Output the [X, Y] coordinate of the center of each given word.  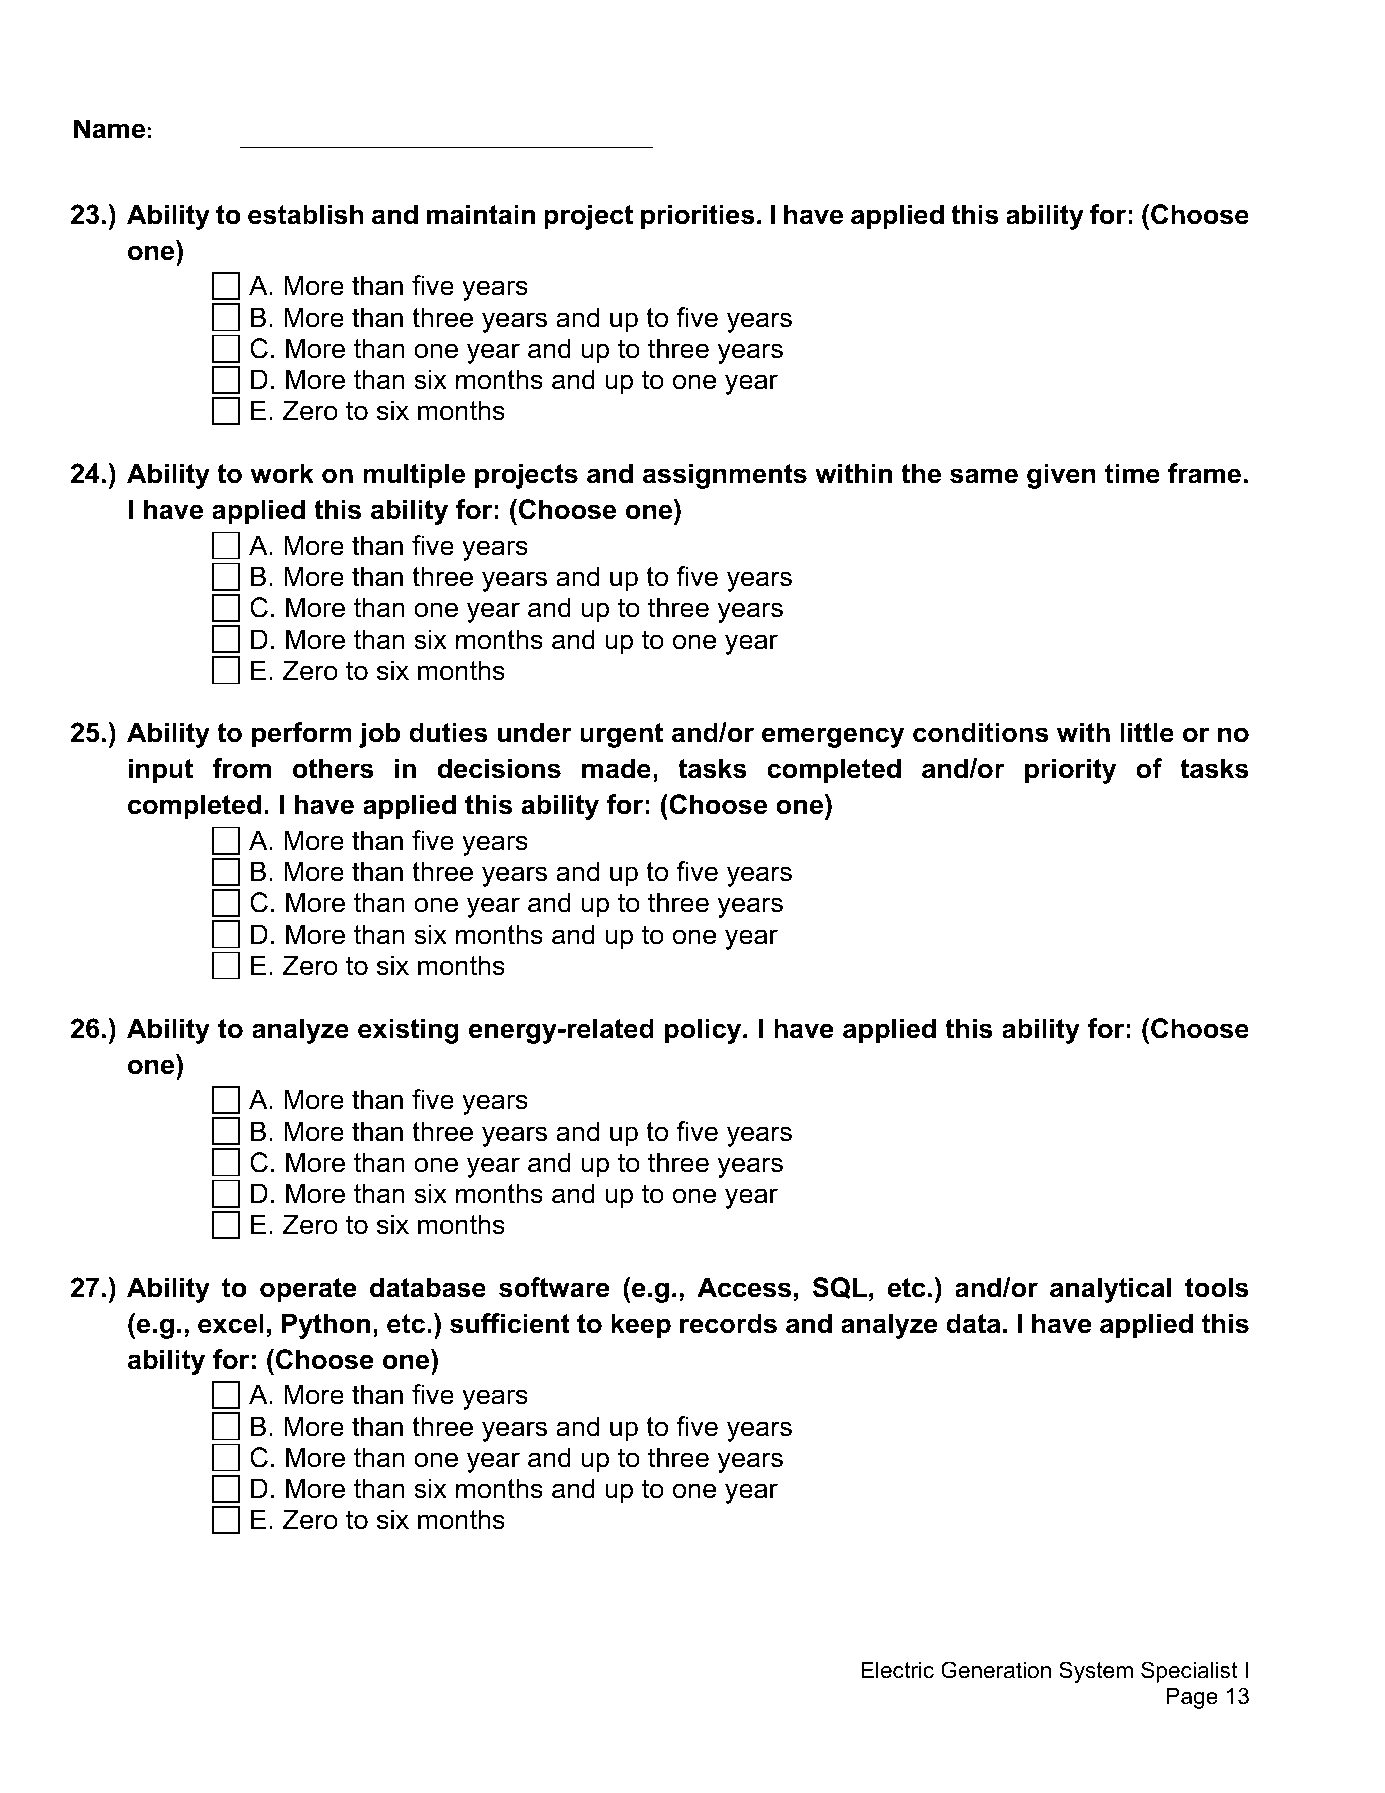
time [1132, 473]
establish [306, 214]
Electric [897, 1670]
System [1096, 1672]
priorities [698, 217]
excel [231, 1323]
